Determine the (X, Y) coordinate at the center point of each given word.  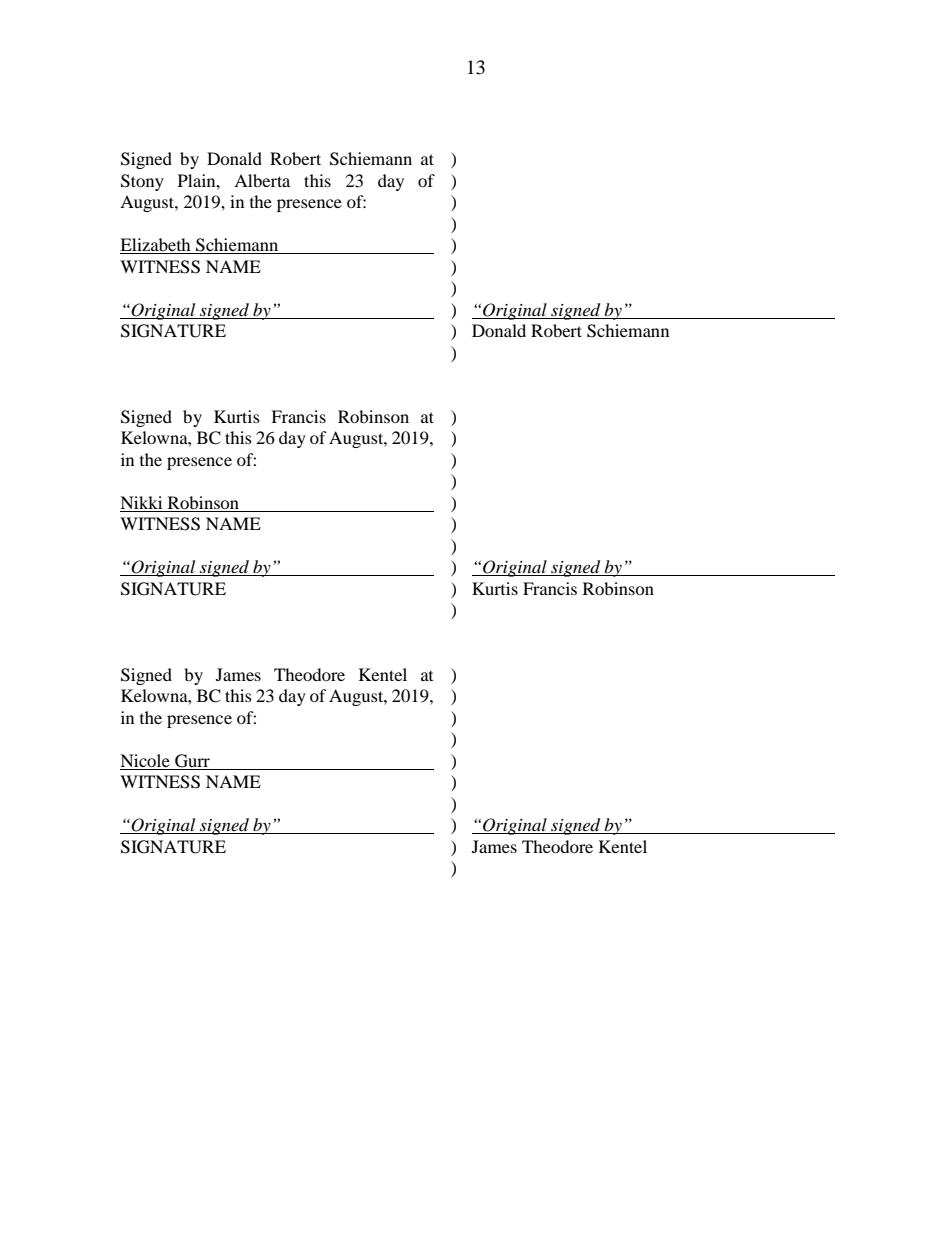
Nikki (142, 504)
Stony (142, 182)
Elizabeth (156, 246)
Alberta (262, 180)
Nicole (145, 760)
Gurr (192, 761)
